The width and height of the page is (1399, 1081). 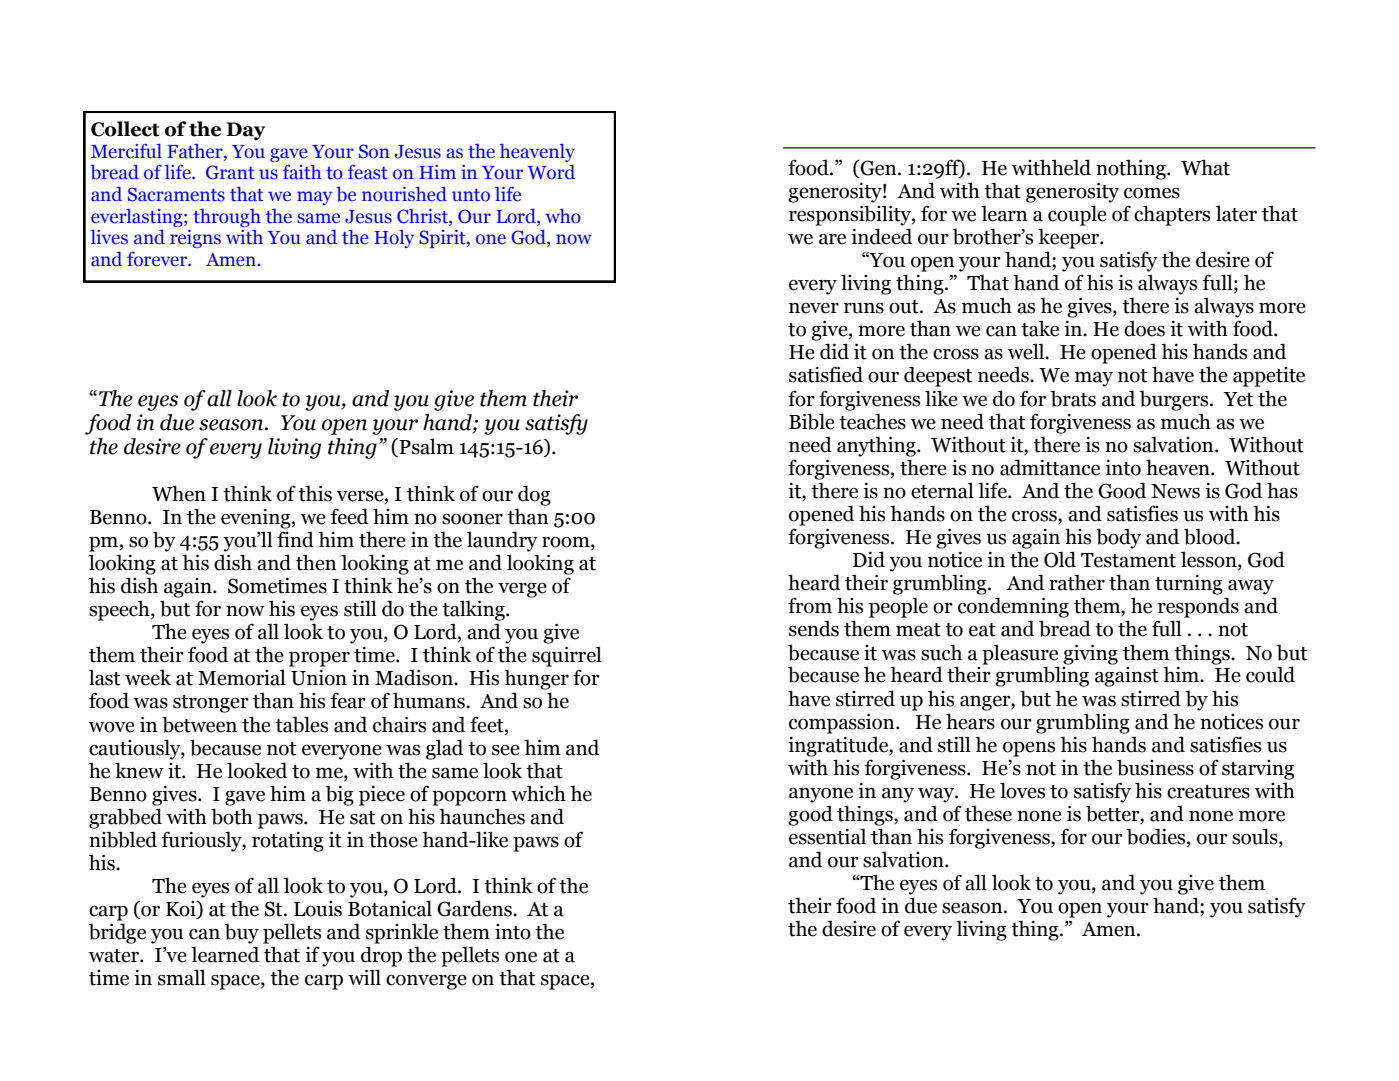 I want to click on Bible, so click(x=812, y=421).
